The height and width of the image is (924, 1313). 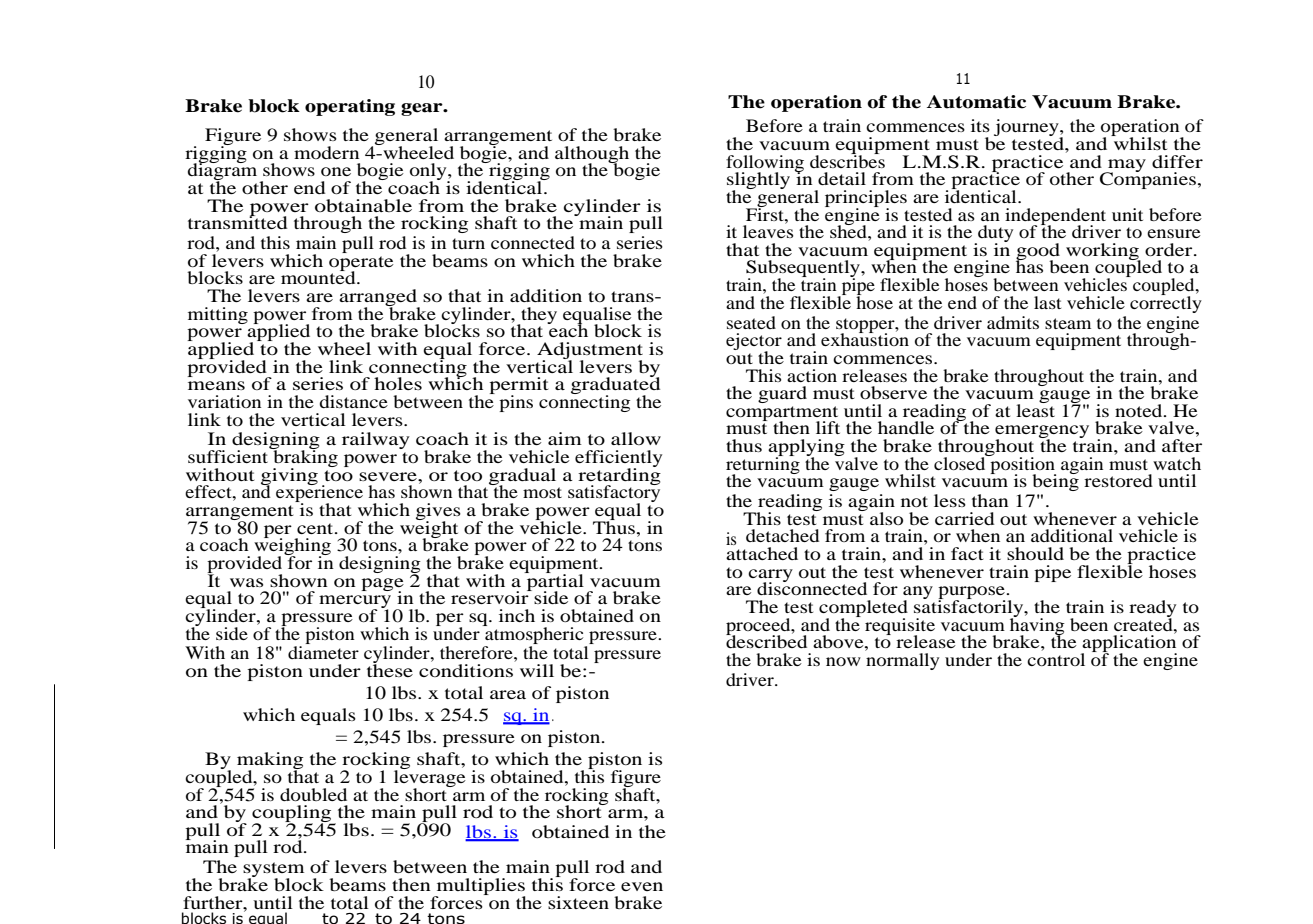 What do you see at coordinates (1055, 481) in the image?
I see `being` at bounding box center [1055, 481].
